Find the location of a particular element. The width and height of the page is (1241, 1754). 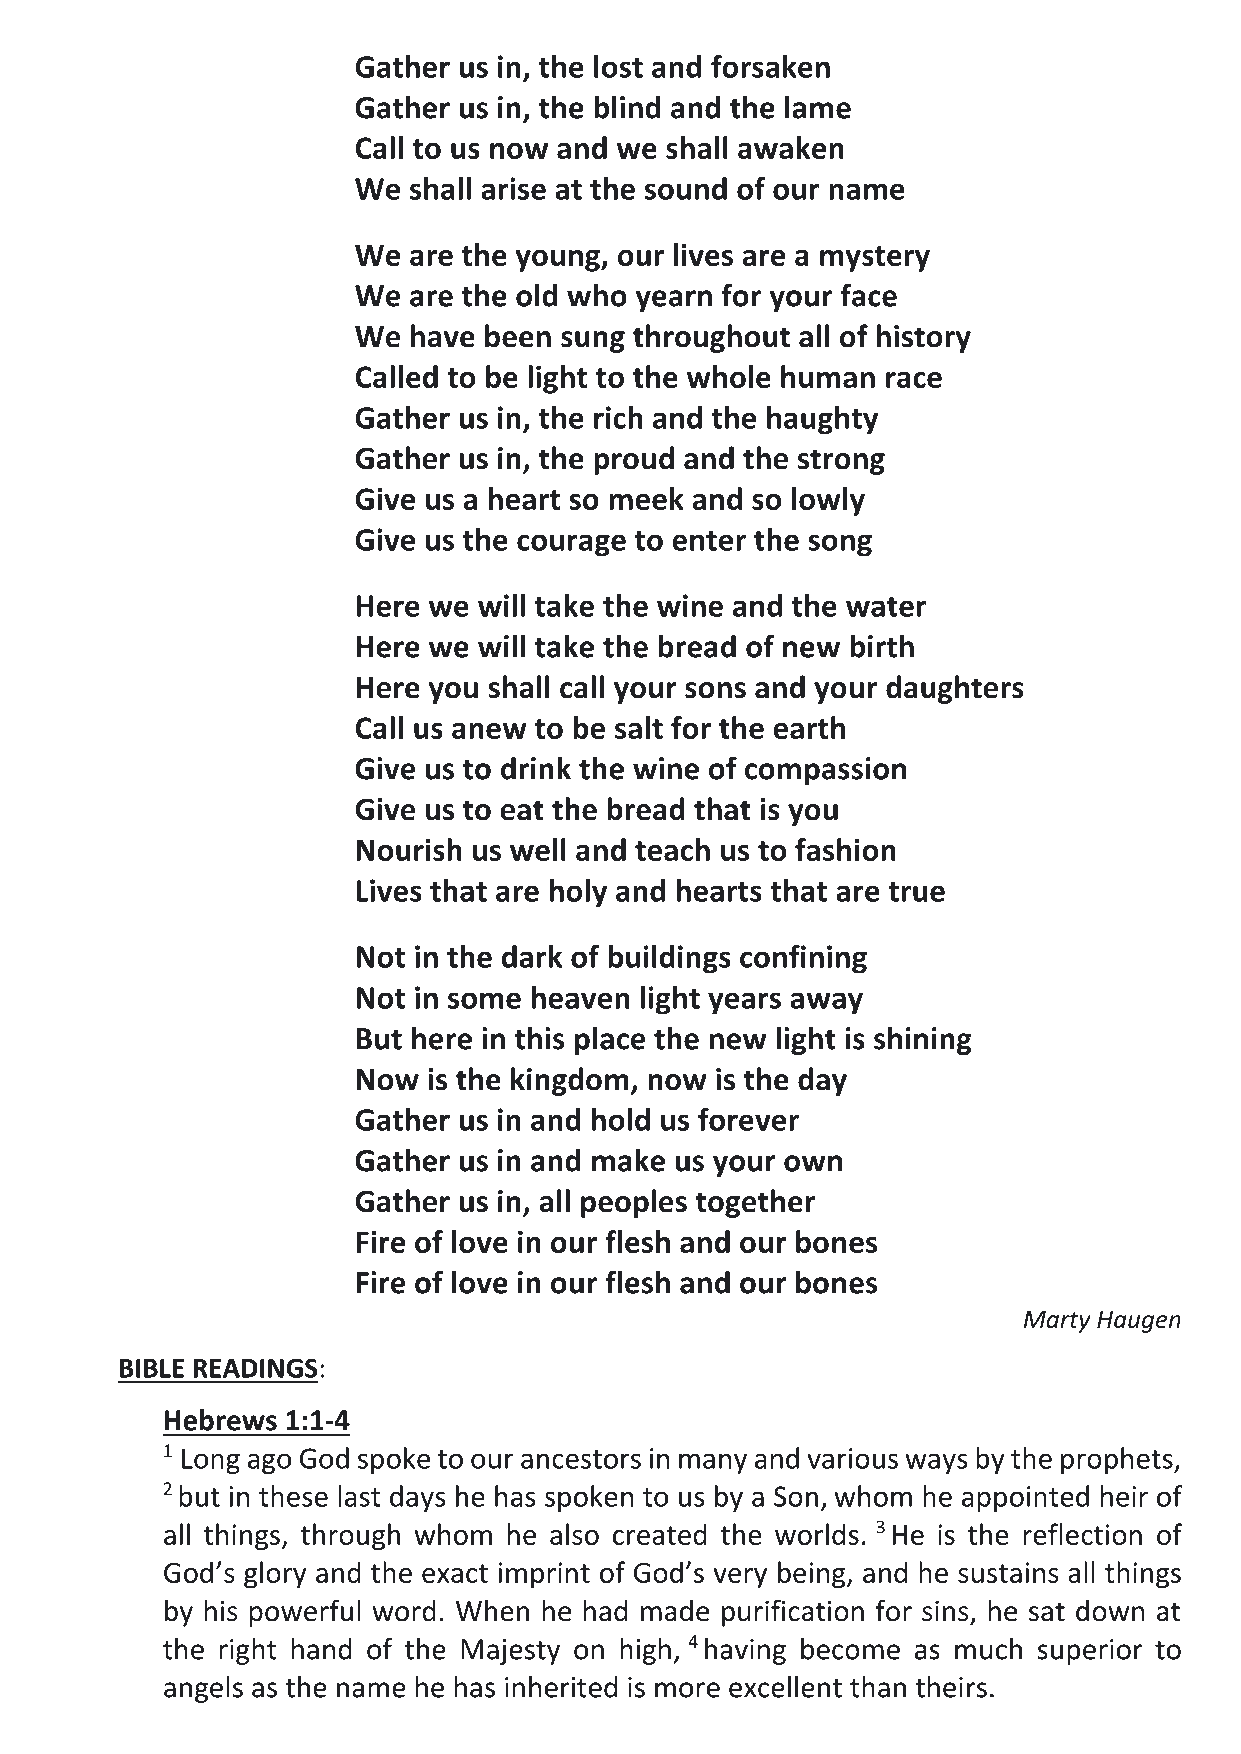

lame is located at coordinates (818, 107).
